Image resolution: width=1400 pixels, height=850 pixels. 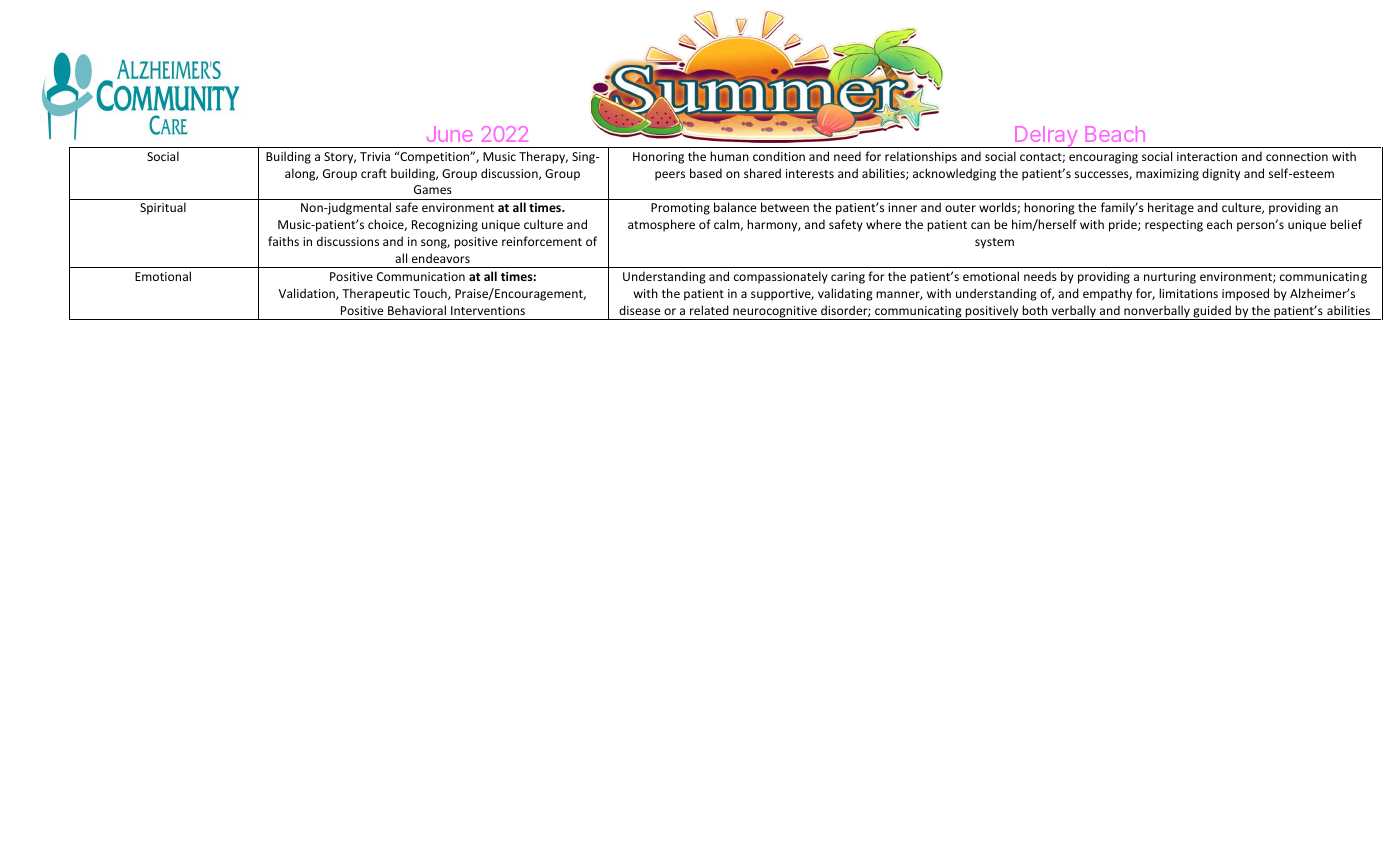 I want to click on nurturing, so click(x=1170, y=278).
